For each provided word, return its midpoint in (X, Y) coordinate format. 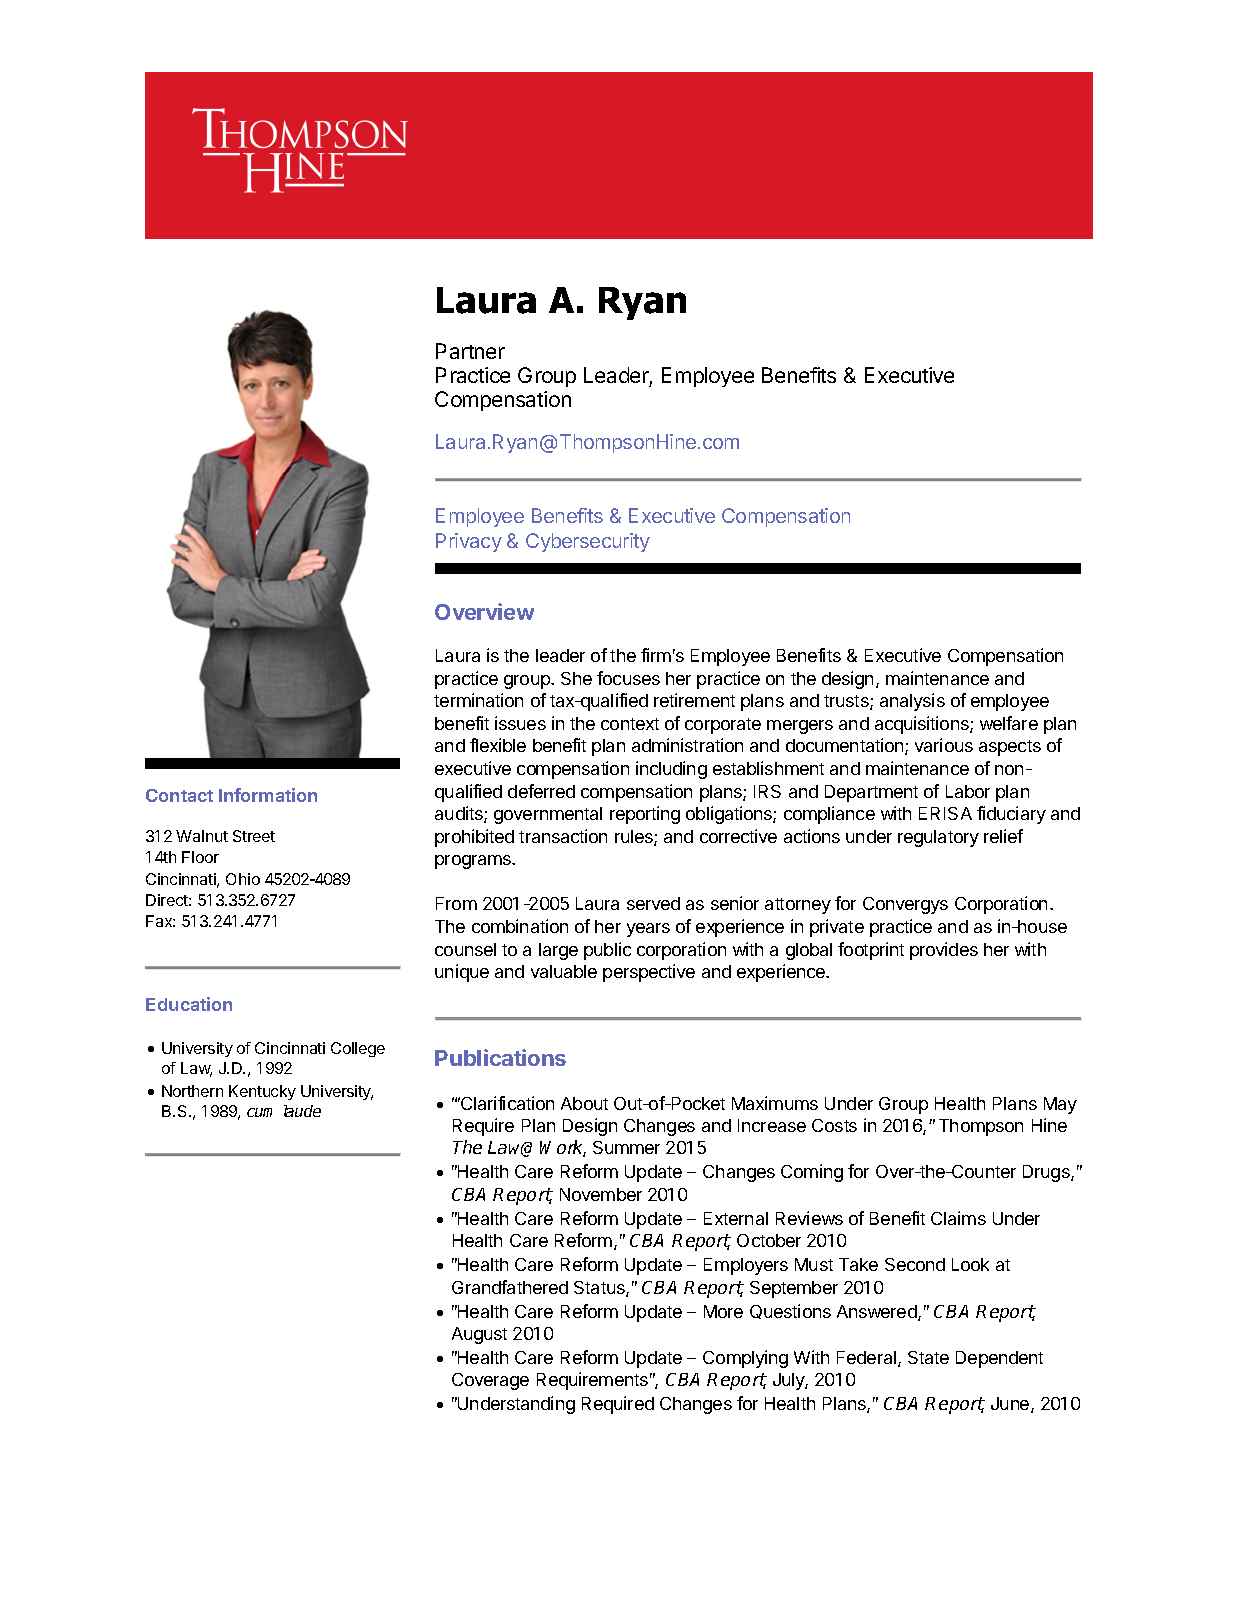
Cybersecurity (588, 542)
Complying (745, 1359)
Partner (470, 351)
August (479, 1335)
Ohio (243, 879)
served (653, 903)
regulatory (938, 838)
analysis (912, 702)
